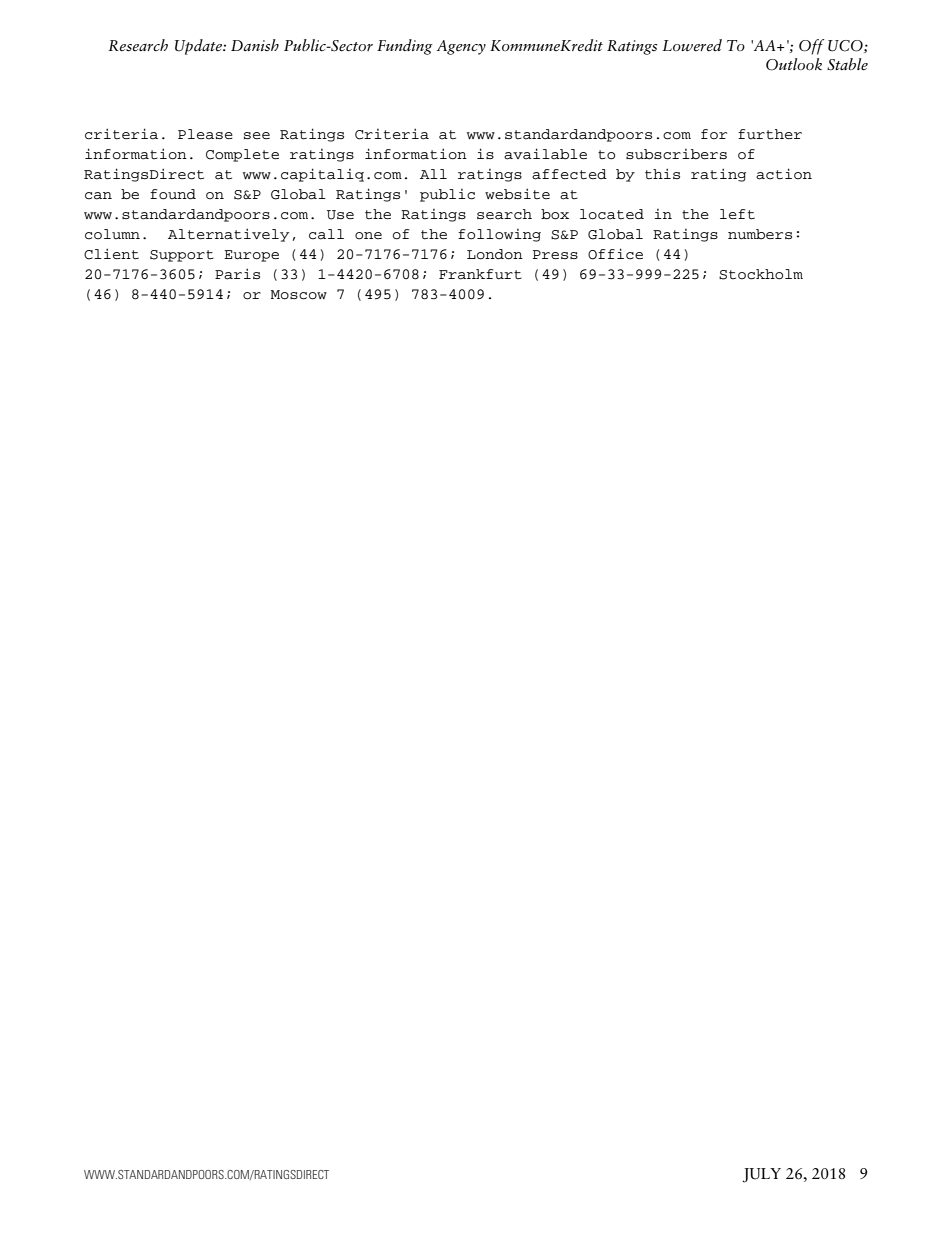  I want to click on Stockholm, so click(761, 274).
